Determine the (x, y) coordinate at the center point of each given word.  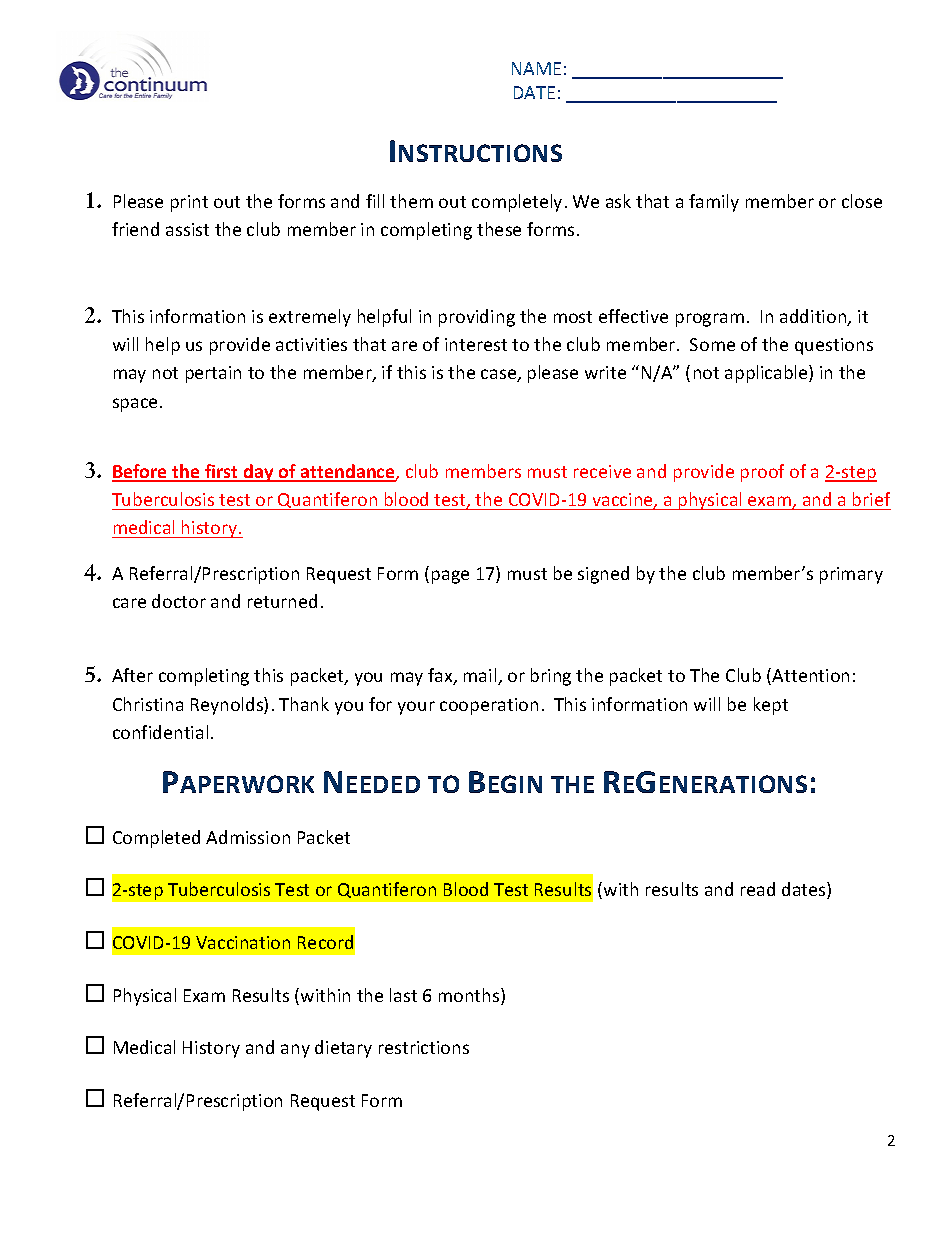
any (295, 1051)
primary (851, 575)
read (758, 889)
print (189, 203)
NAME (536, 68)
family (714, 203)
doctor (179, 601)
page (450, 577)
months (470, 996)
